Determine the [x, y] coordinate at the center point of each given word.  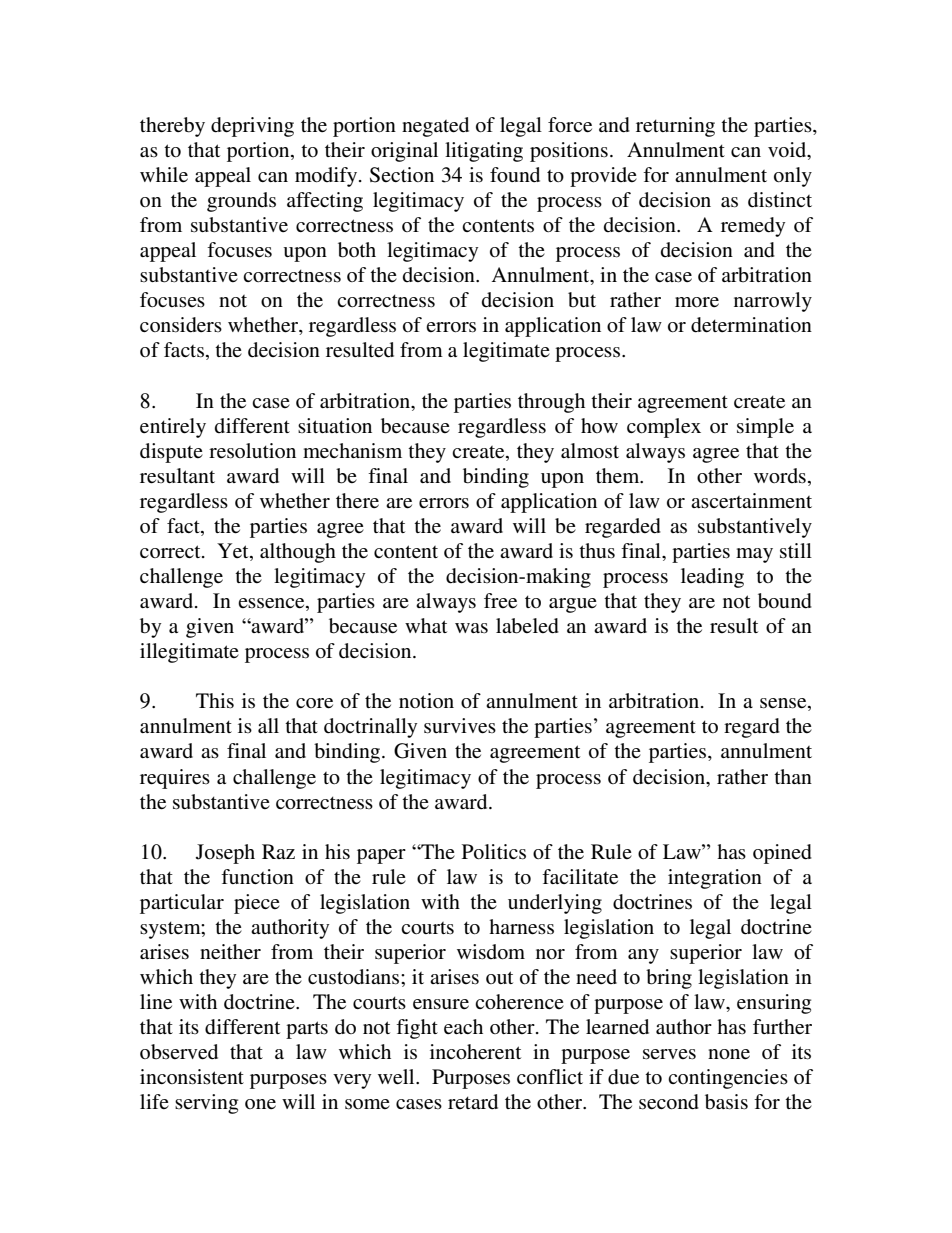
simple [765, 428]
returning [675, 127]
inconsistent [192, 1077]
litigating [484, 152]
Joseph [225, 854]
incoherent [475, 1052]
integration [715, 879]
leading [712, 578]
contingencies [728, 1079]
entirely [173, 428]
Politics [494, 852]
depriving [252, 127]
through [551, 403]
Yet [234, 552]
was [471, 628]
